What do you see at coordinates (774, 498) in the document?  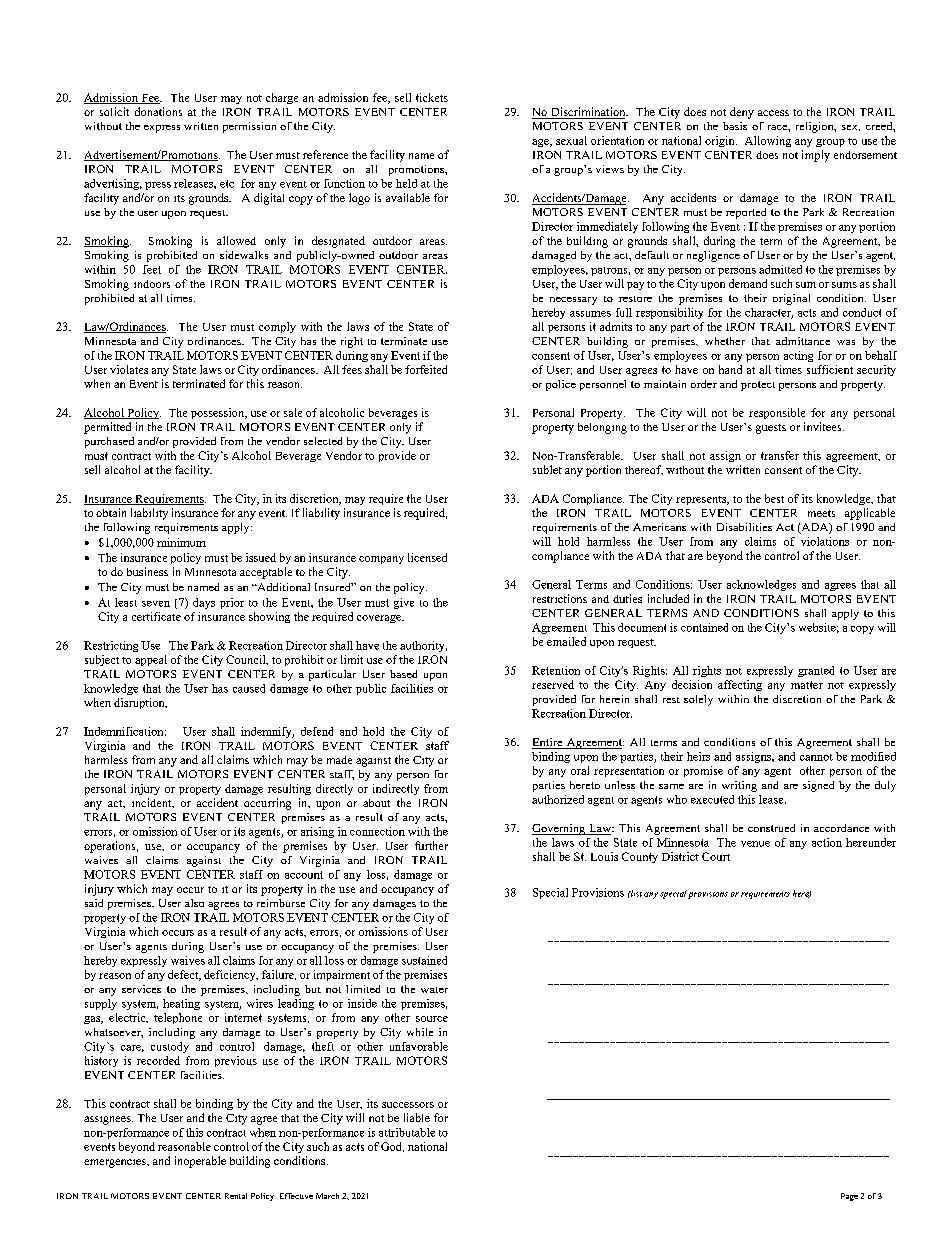 I see `best` at bounding box center [774, 498].
